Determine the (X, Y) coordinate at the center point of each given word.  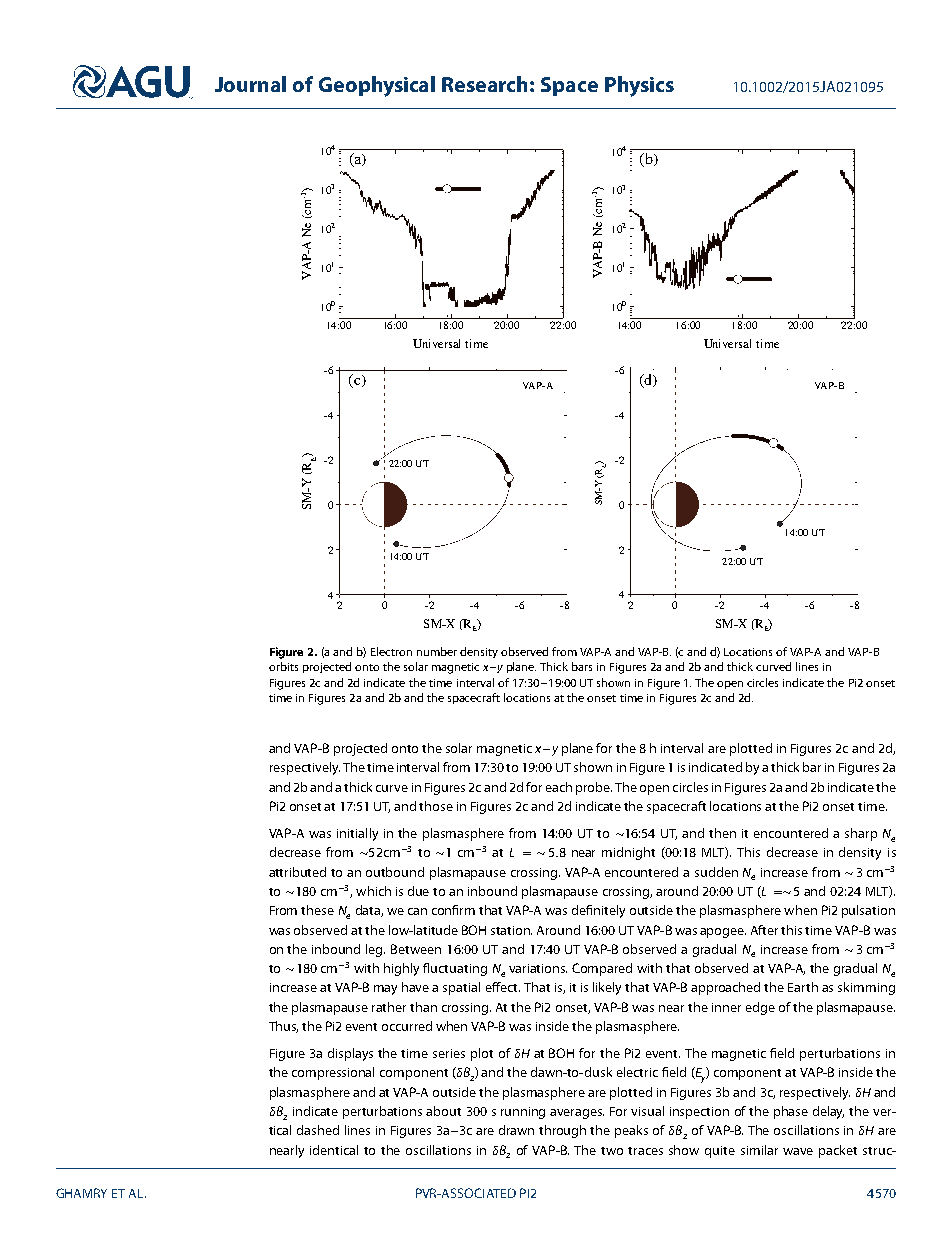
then (722, 833)
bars (582, 666)
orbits (283, 666)
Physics (639, 86)
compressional (333, 1073)
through (562, 1131)
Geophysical (377, 86)
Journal (250, 84)
